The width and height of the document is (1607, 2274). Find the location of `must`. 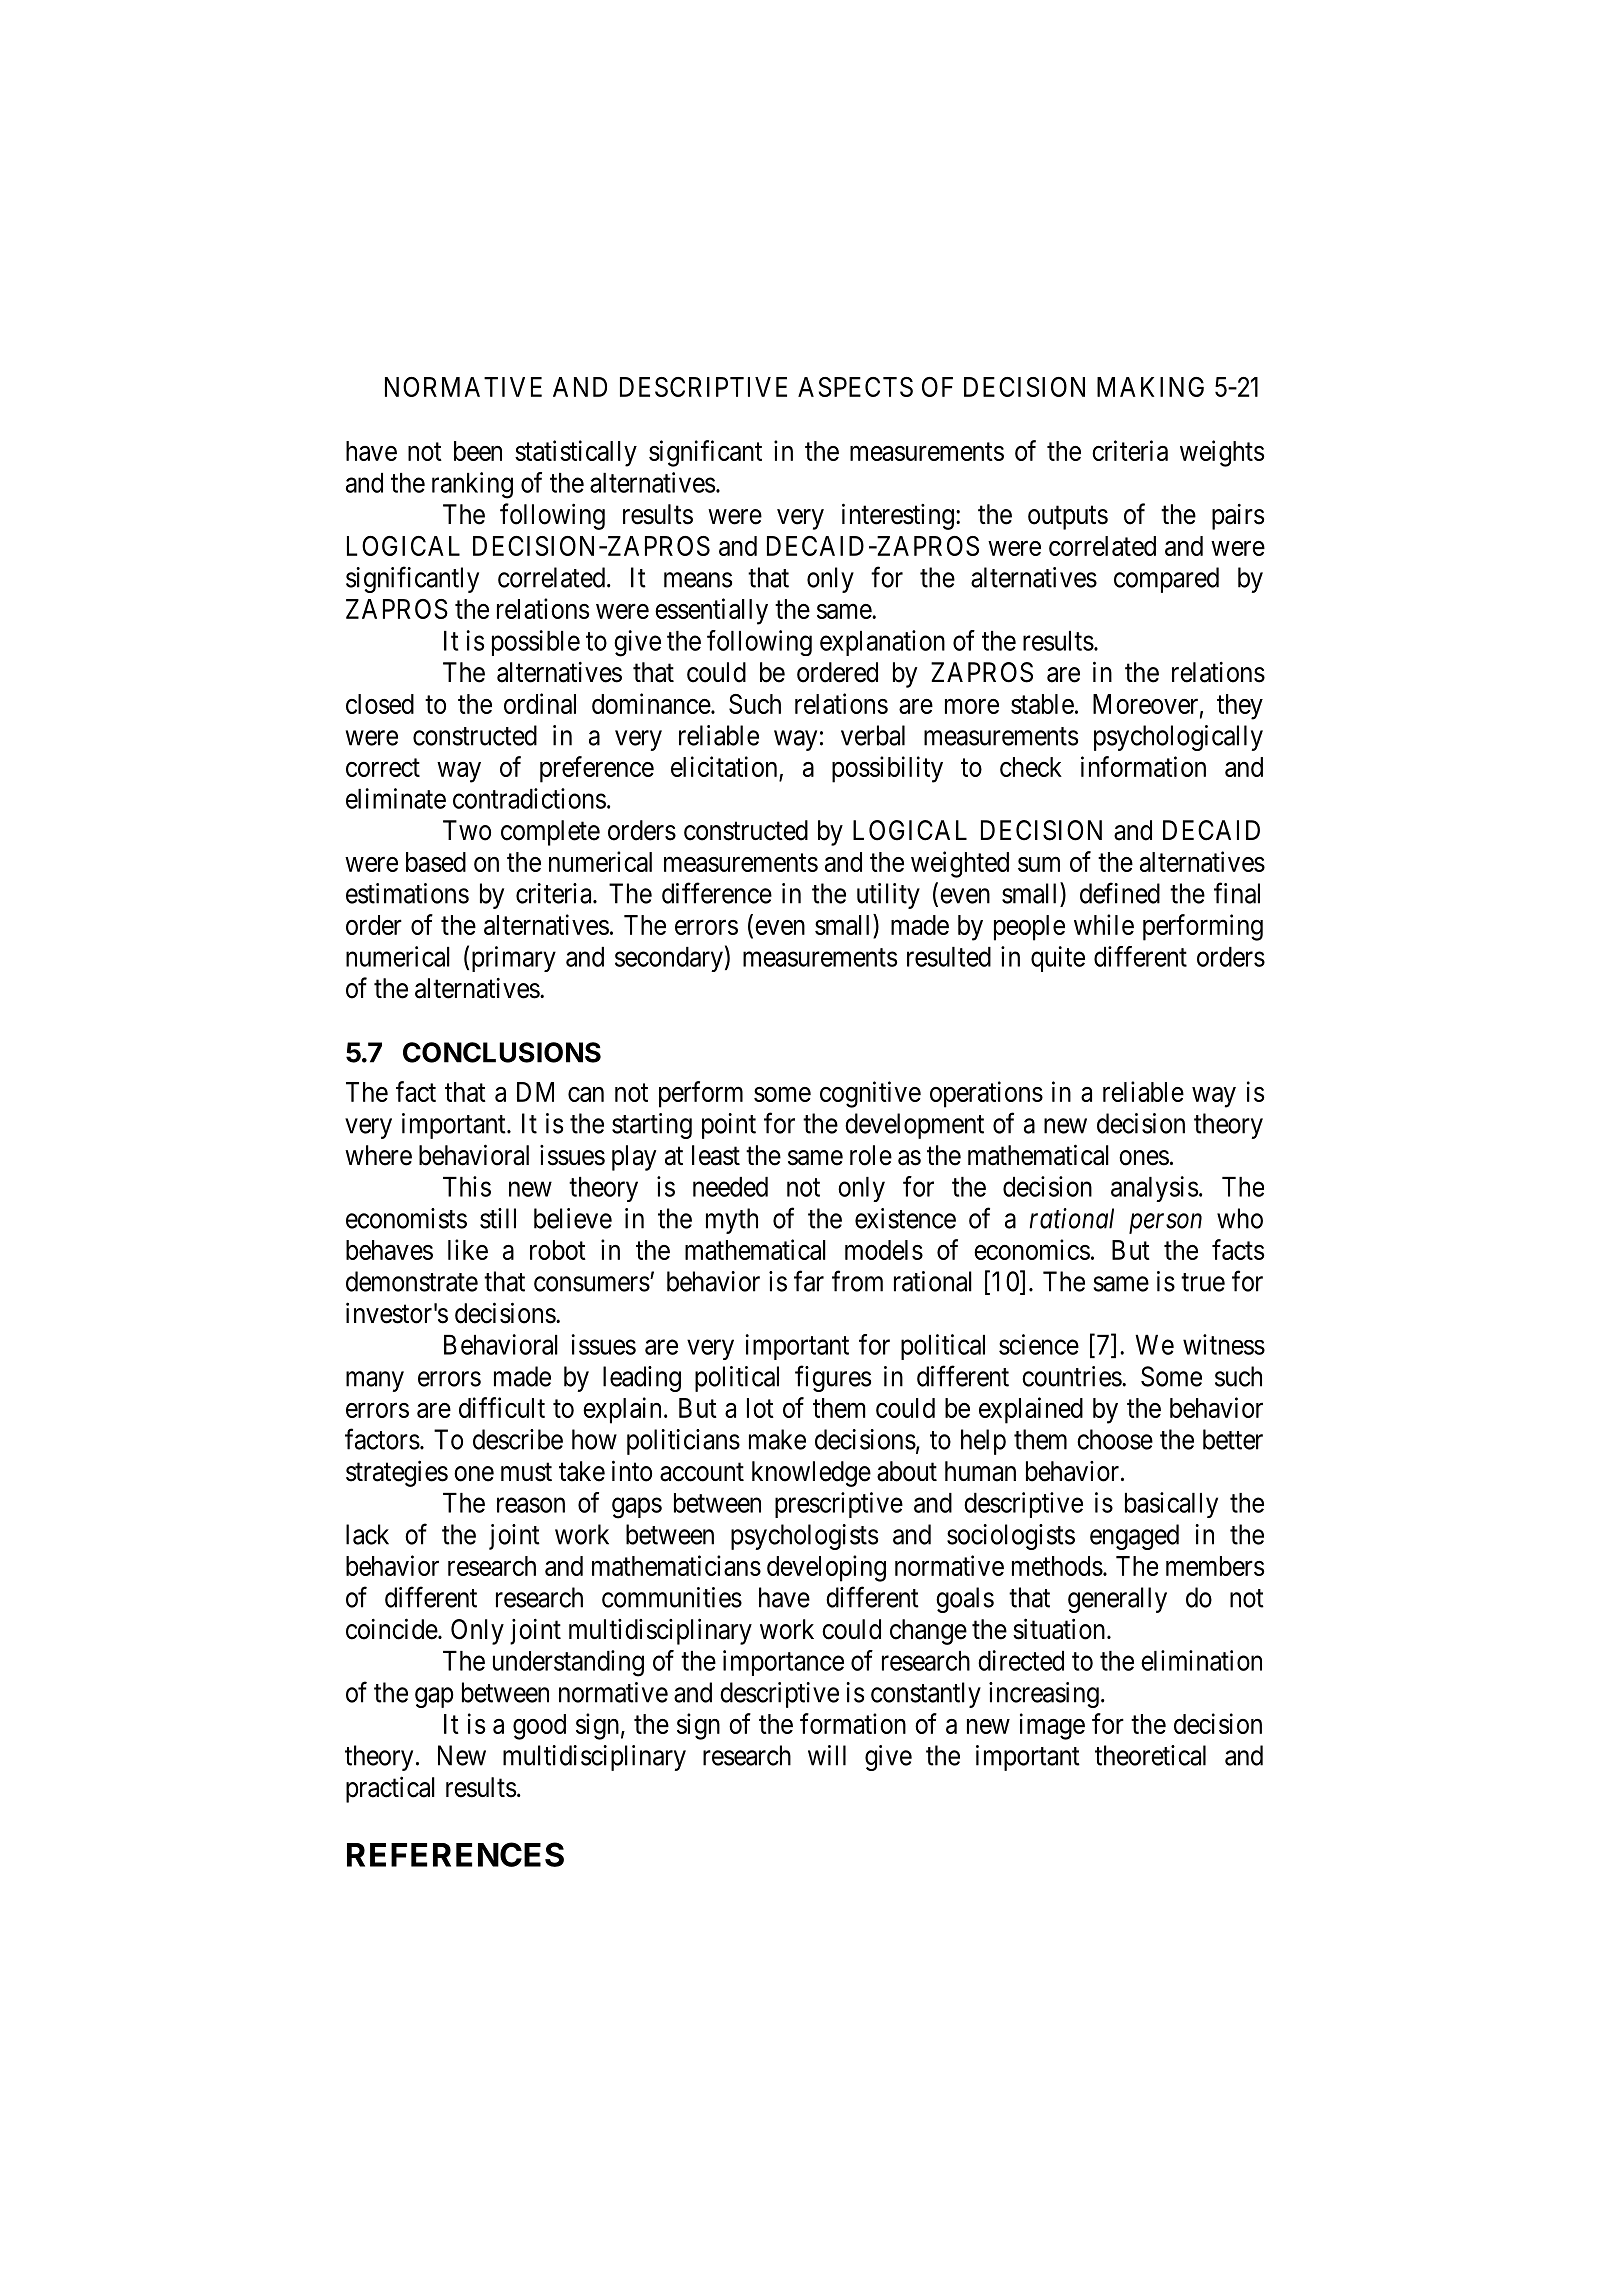

must is located at coordinates (526, 1472).
